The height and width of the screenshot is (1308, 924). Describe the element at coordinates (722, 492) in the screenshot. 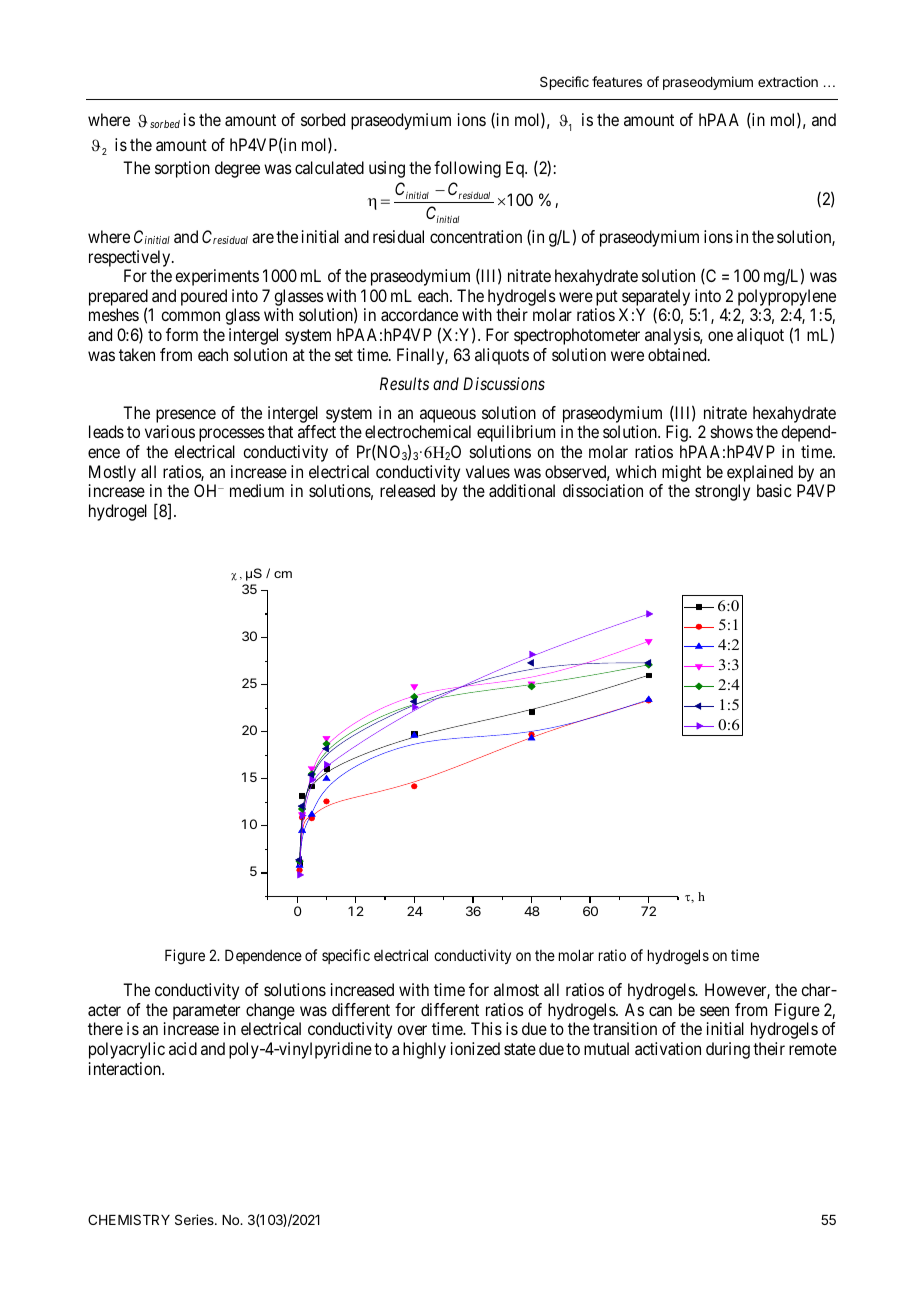

I see `strongly` at that location.
